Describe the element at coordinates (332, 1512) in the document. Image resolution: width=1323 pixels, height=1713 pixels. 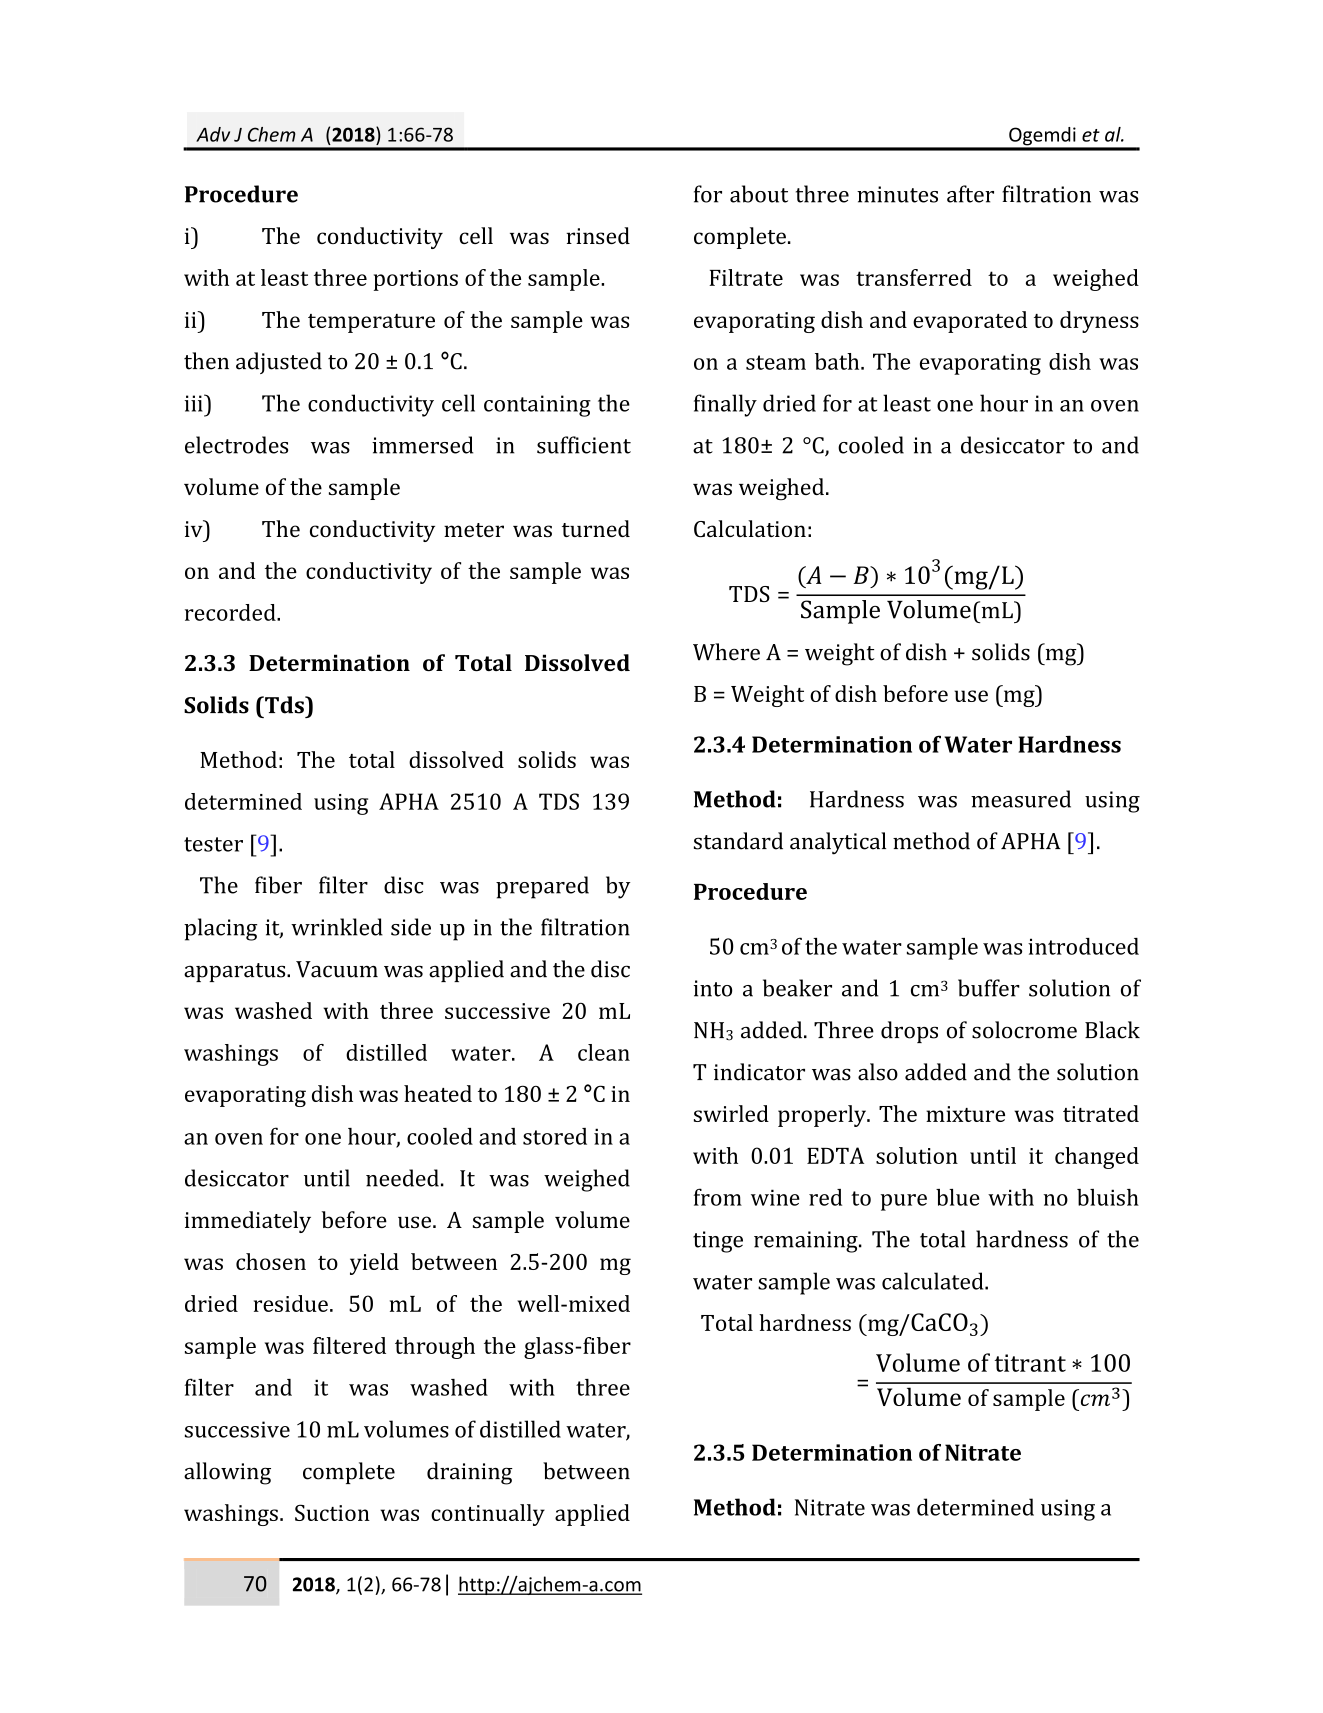
I see `Suction` at that location.
